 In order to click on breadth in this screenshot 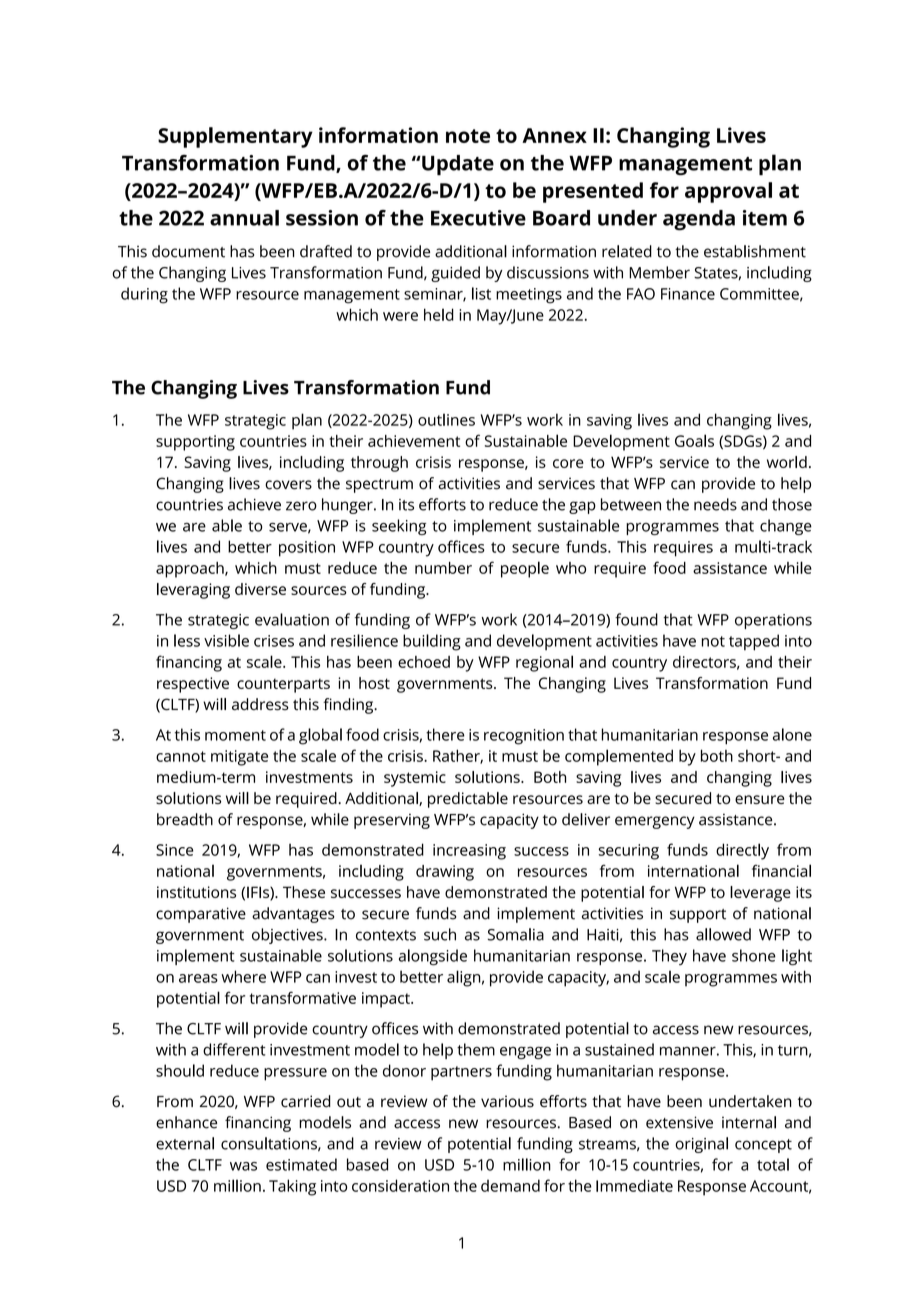, I will do `click(185, 819)`.
